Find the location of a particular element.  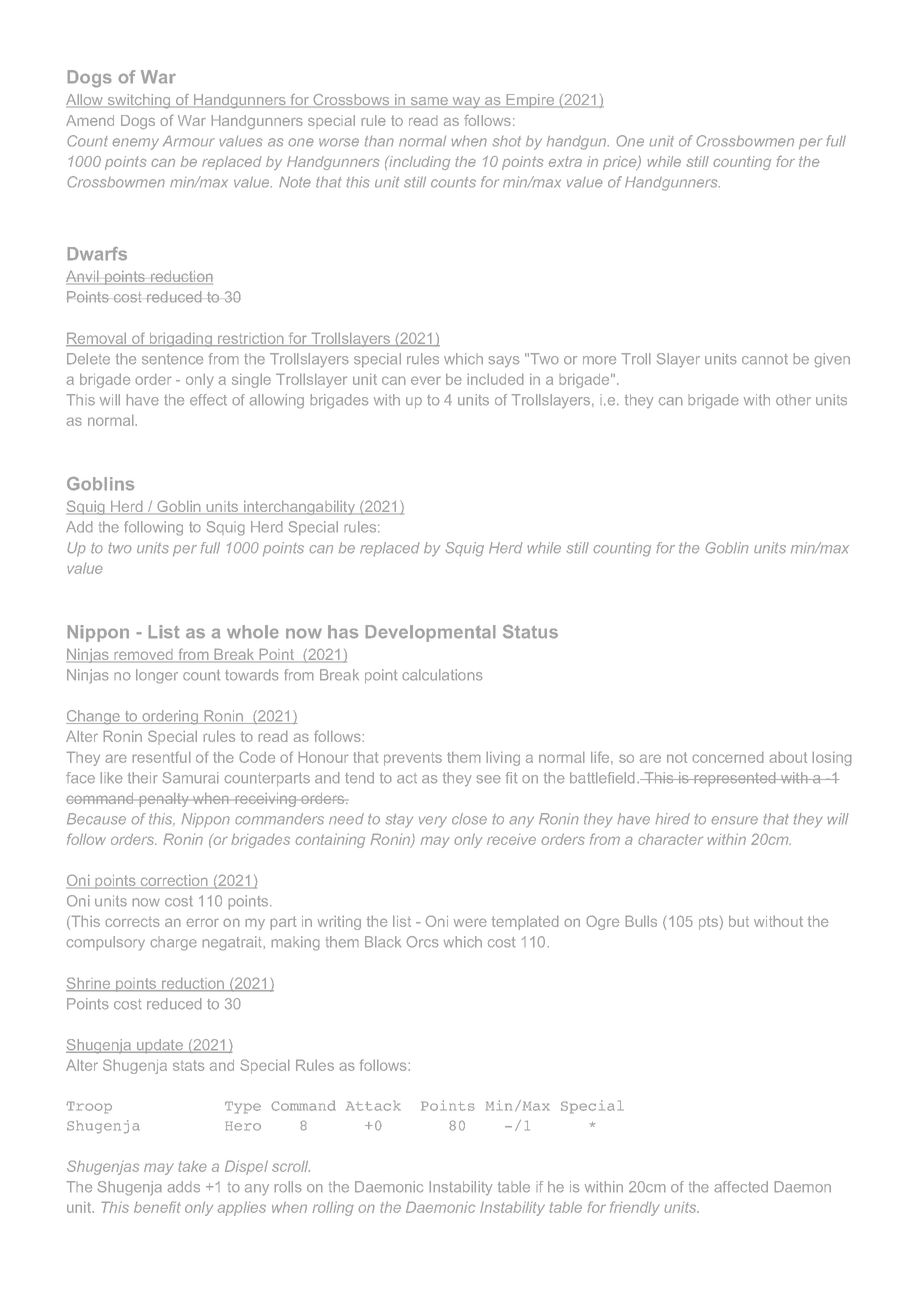

Armour is located at coordinates (189, 141).
